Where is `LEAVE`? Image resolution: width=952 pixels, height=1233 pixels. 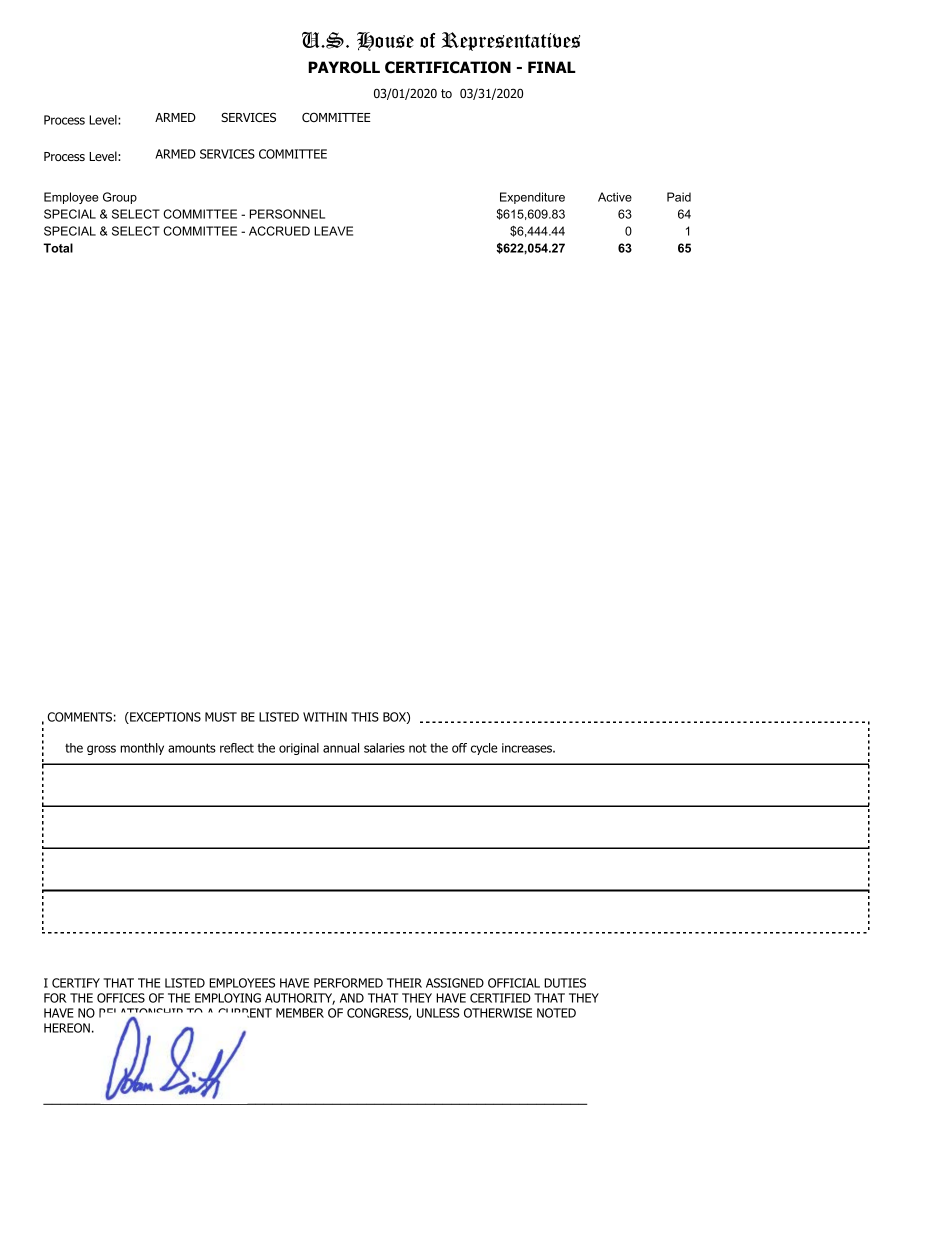
LEAVE is located at coordinates (333, 231).
